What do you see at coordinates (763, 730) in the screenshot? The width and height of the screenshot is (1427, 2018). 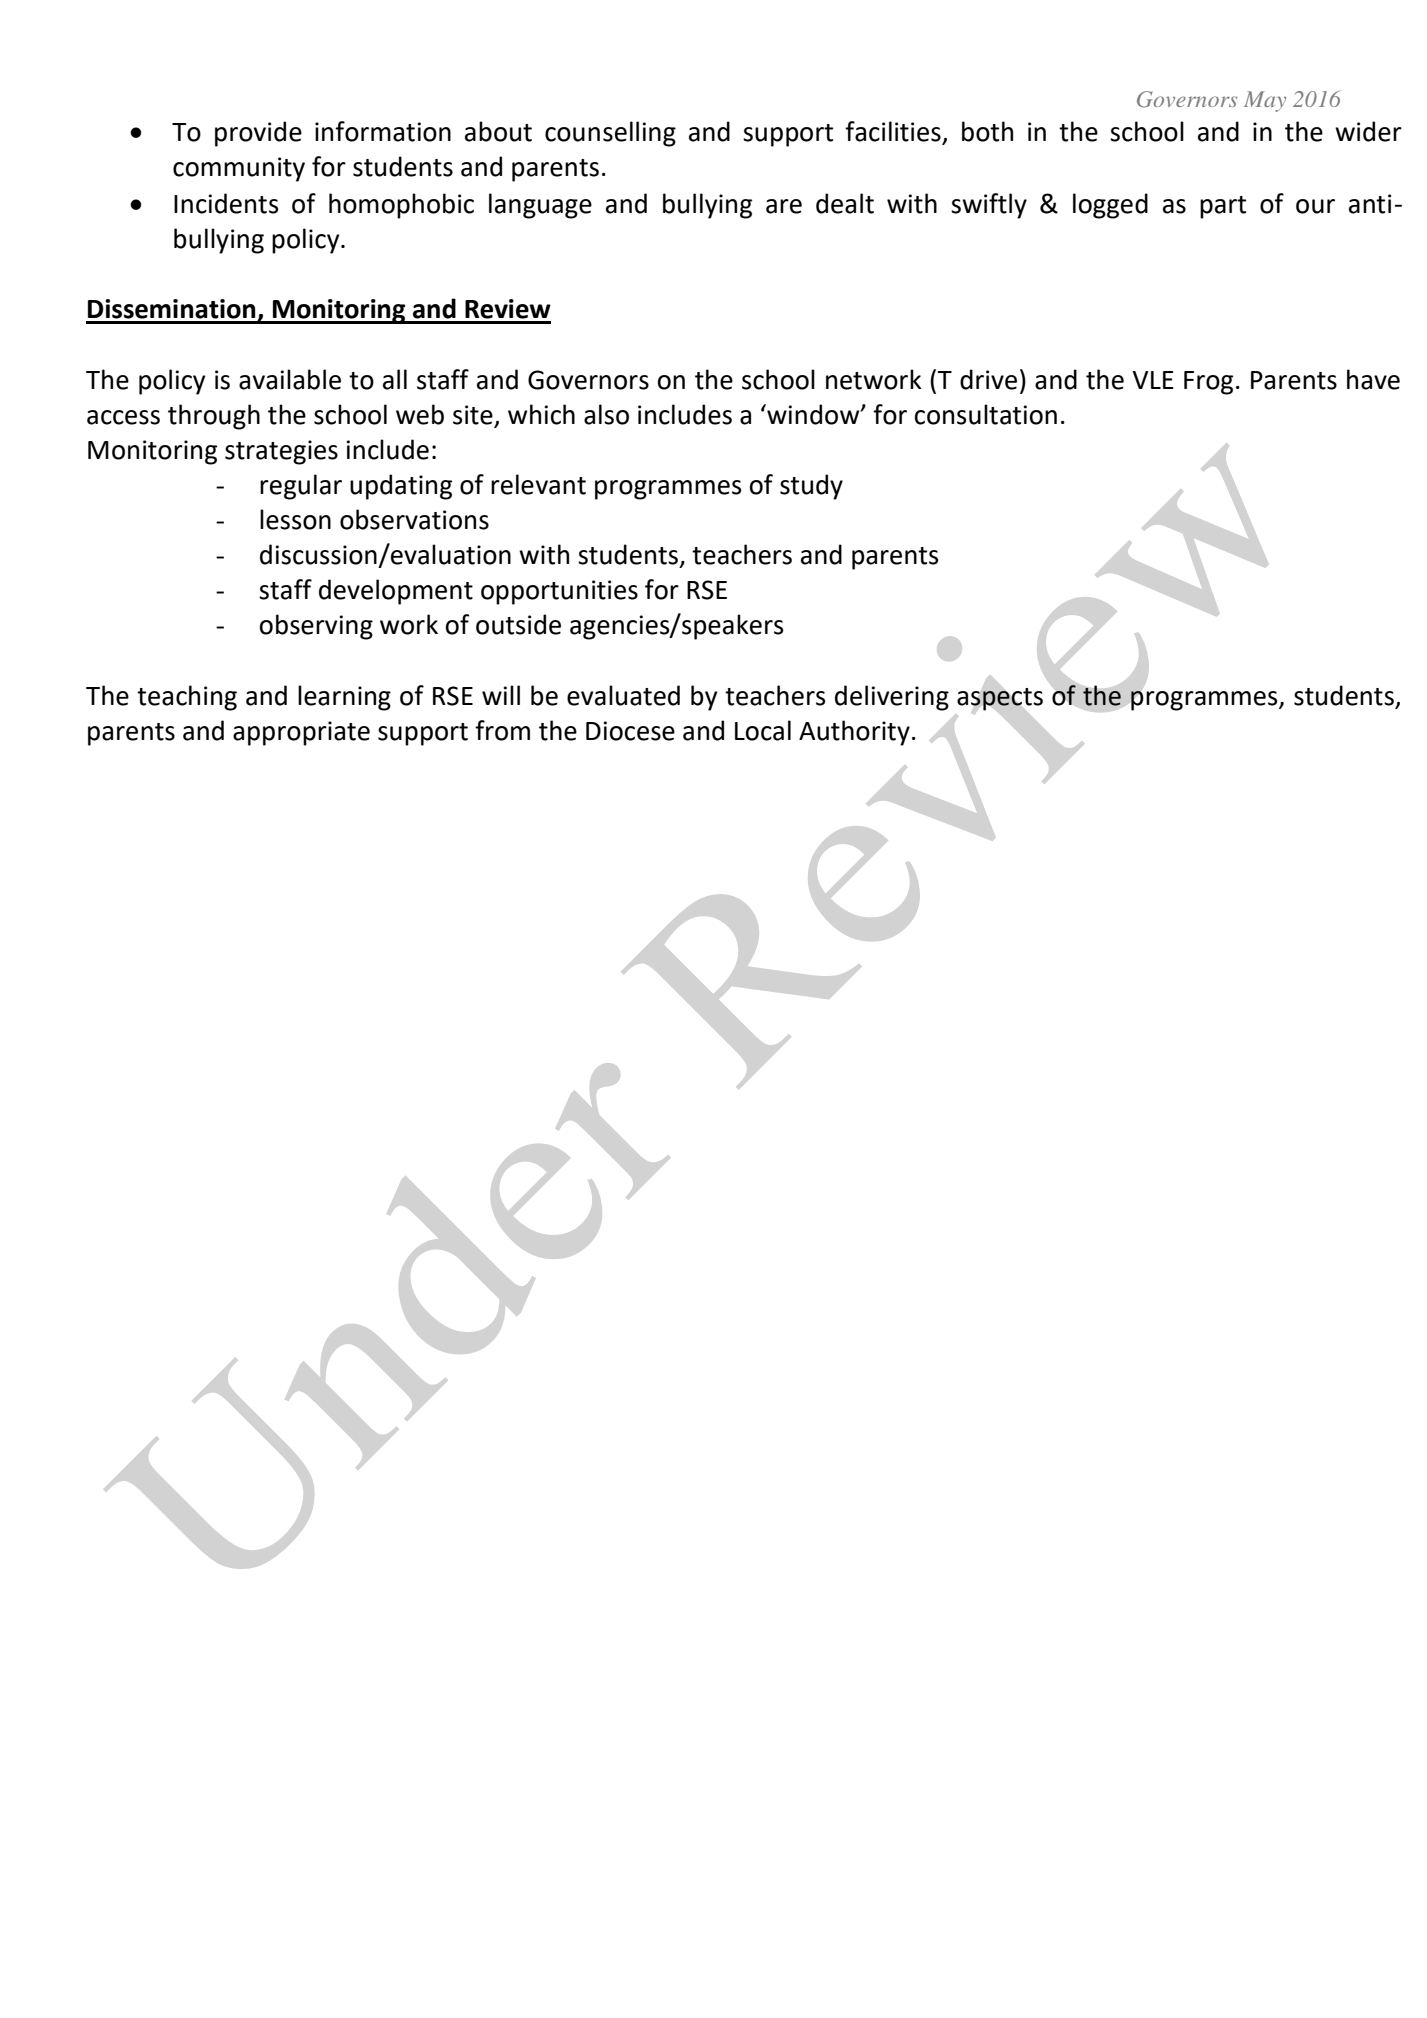 I see `Local` at bounding box center [763, 730].
